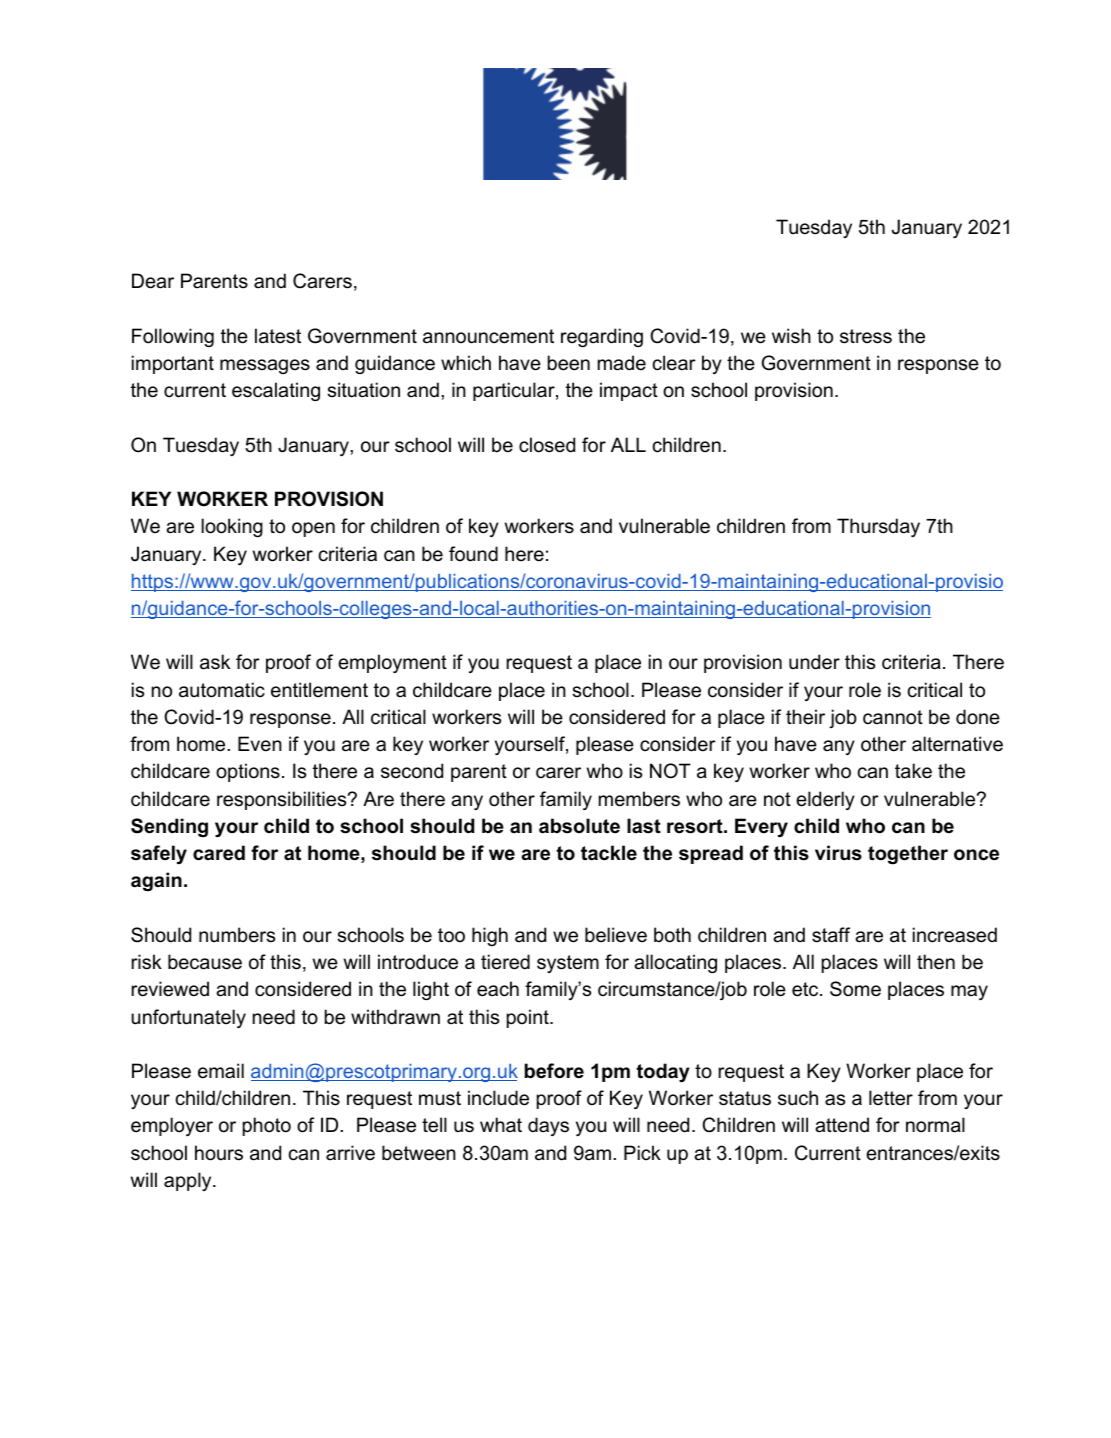  Describe the element at coordinates (392, 663) in the document. I see `employment` at that location.
